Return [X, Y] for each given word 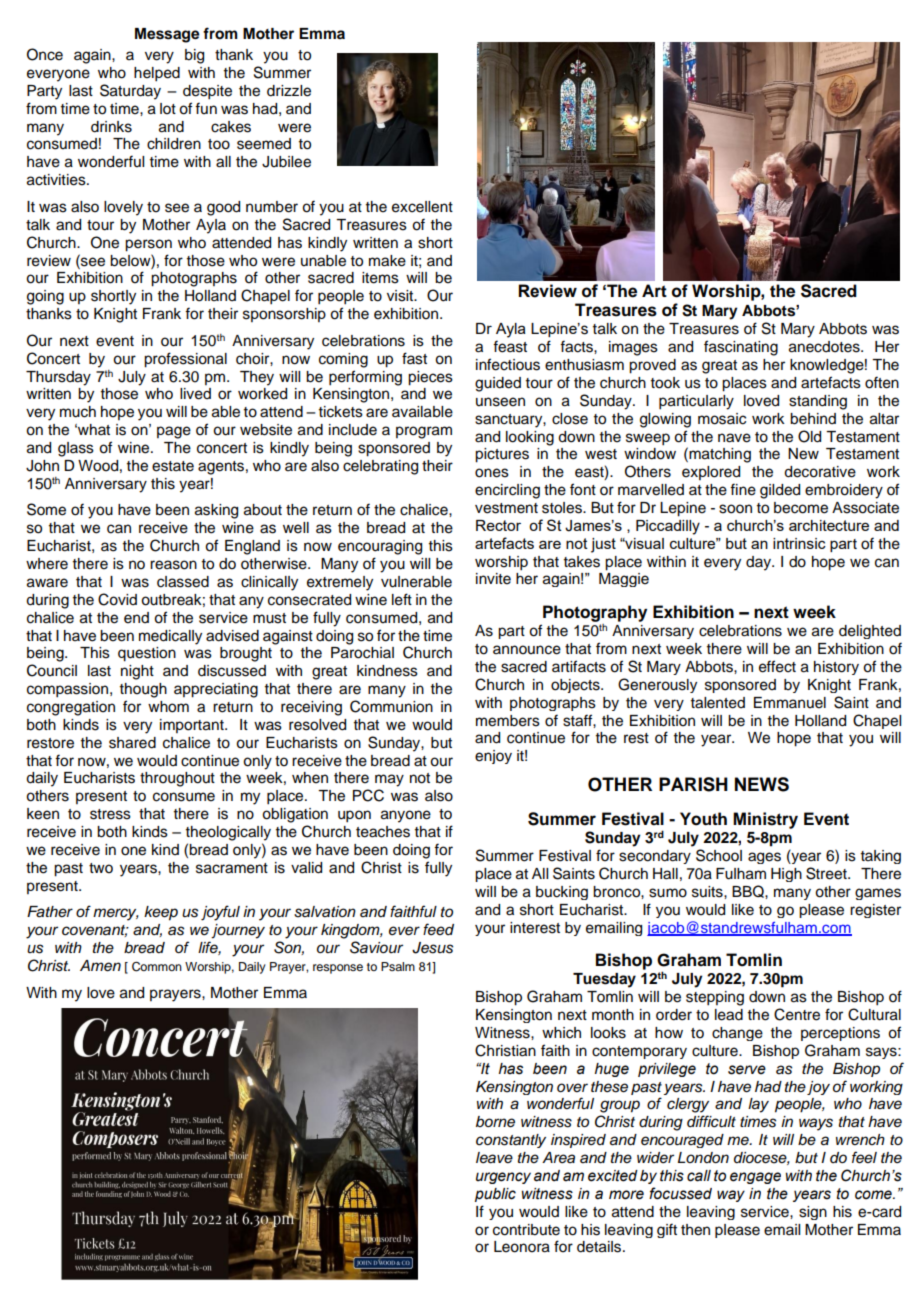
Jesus [432, 948]
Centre [797, 1014]
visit [401, 296]
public [495, 1195]
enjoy [493, 757]
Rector [498, 525]
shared [132, 743]
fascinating [741, 348]
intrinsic [799, 543]
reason [173, 565]
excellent [422, 207]
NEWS [762, 784]
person [148, 245]
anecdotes [825, 347]
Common [157, 967]
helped [157, 74]
